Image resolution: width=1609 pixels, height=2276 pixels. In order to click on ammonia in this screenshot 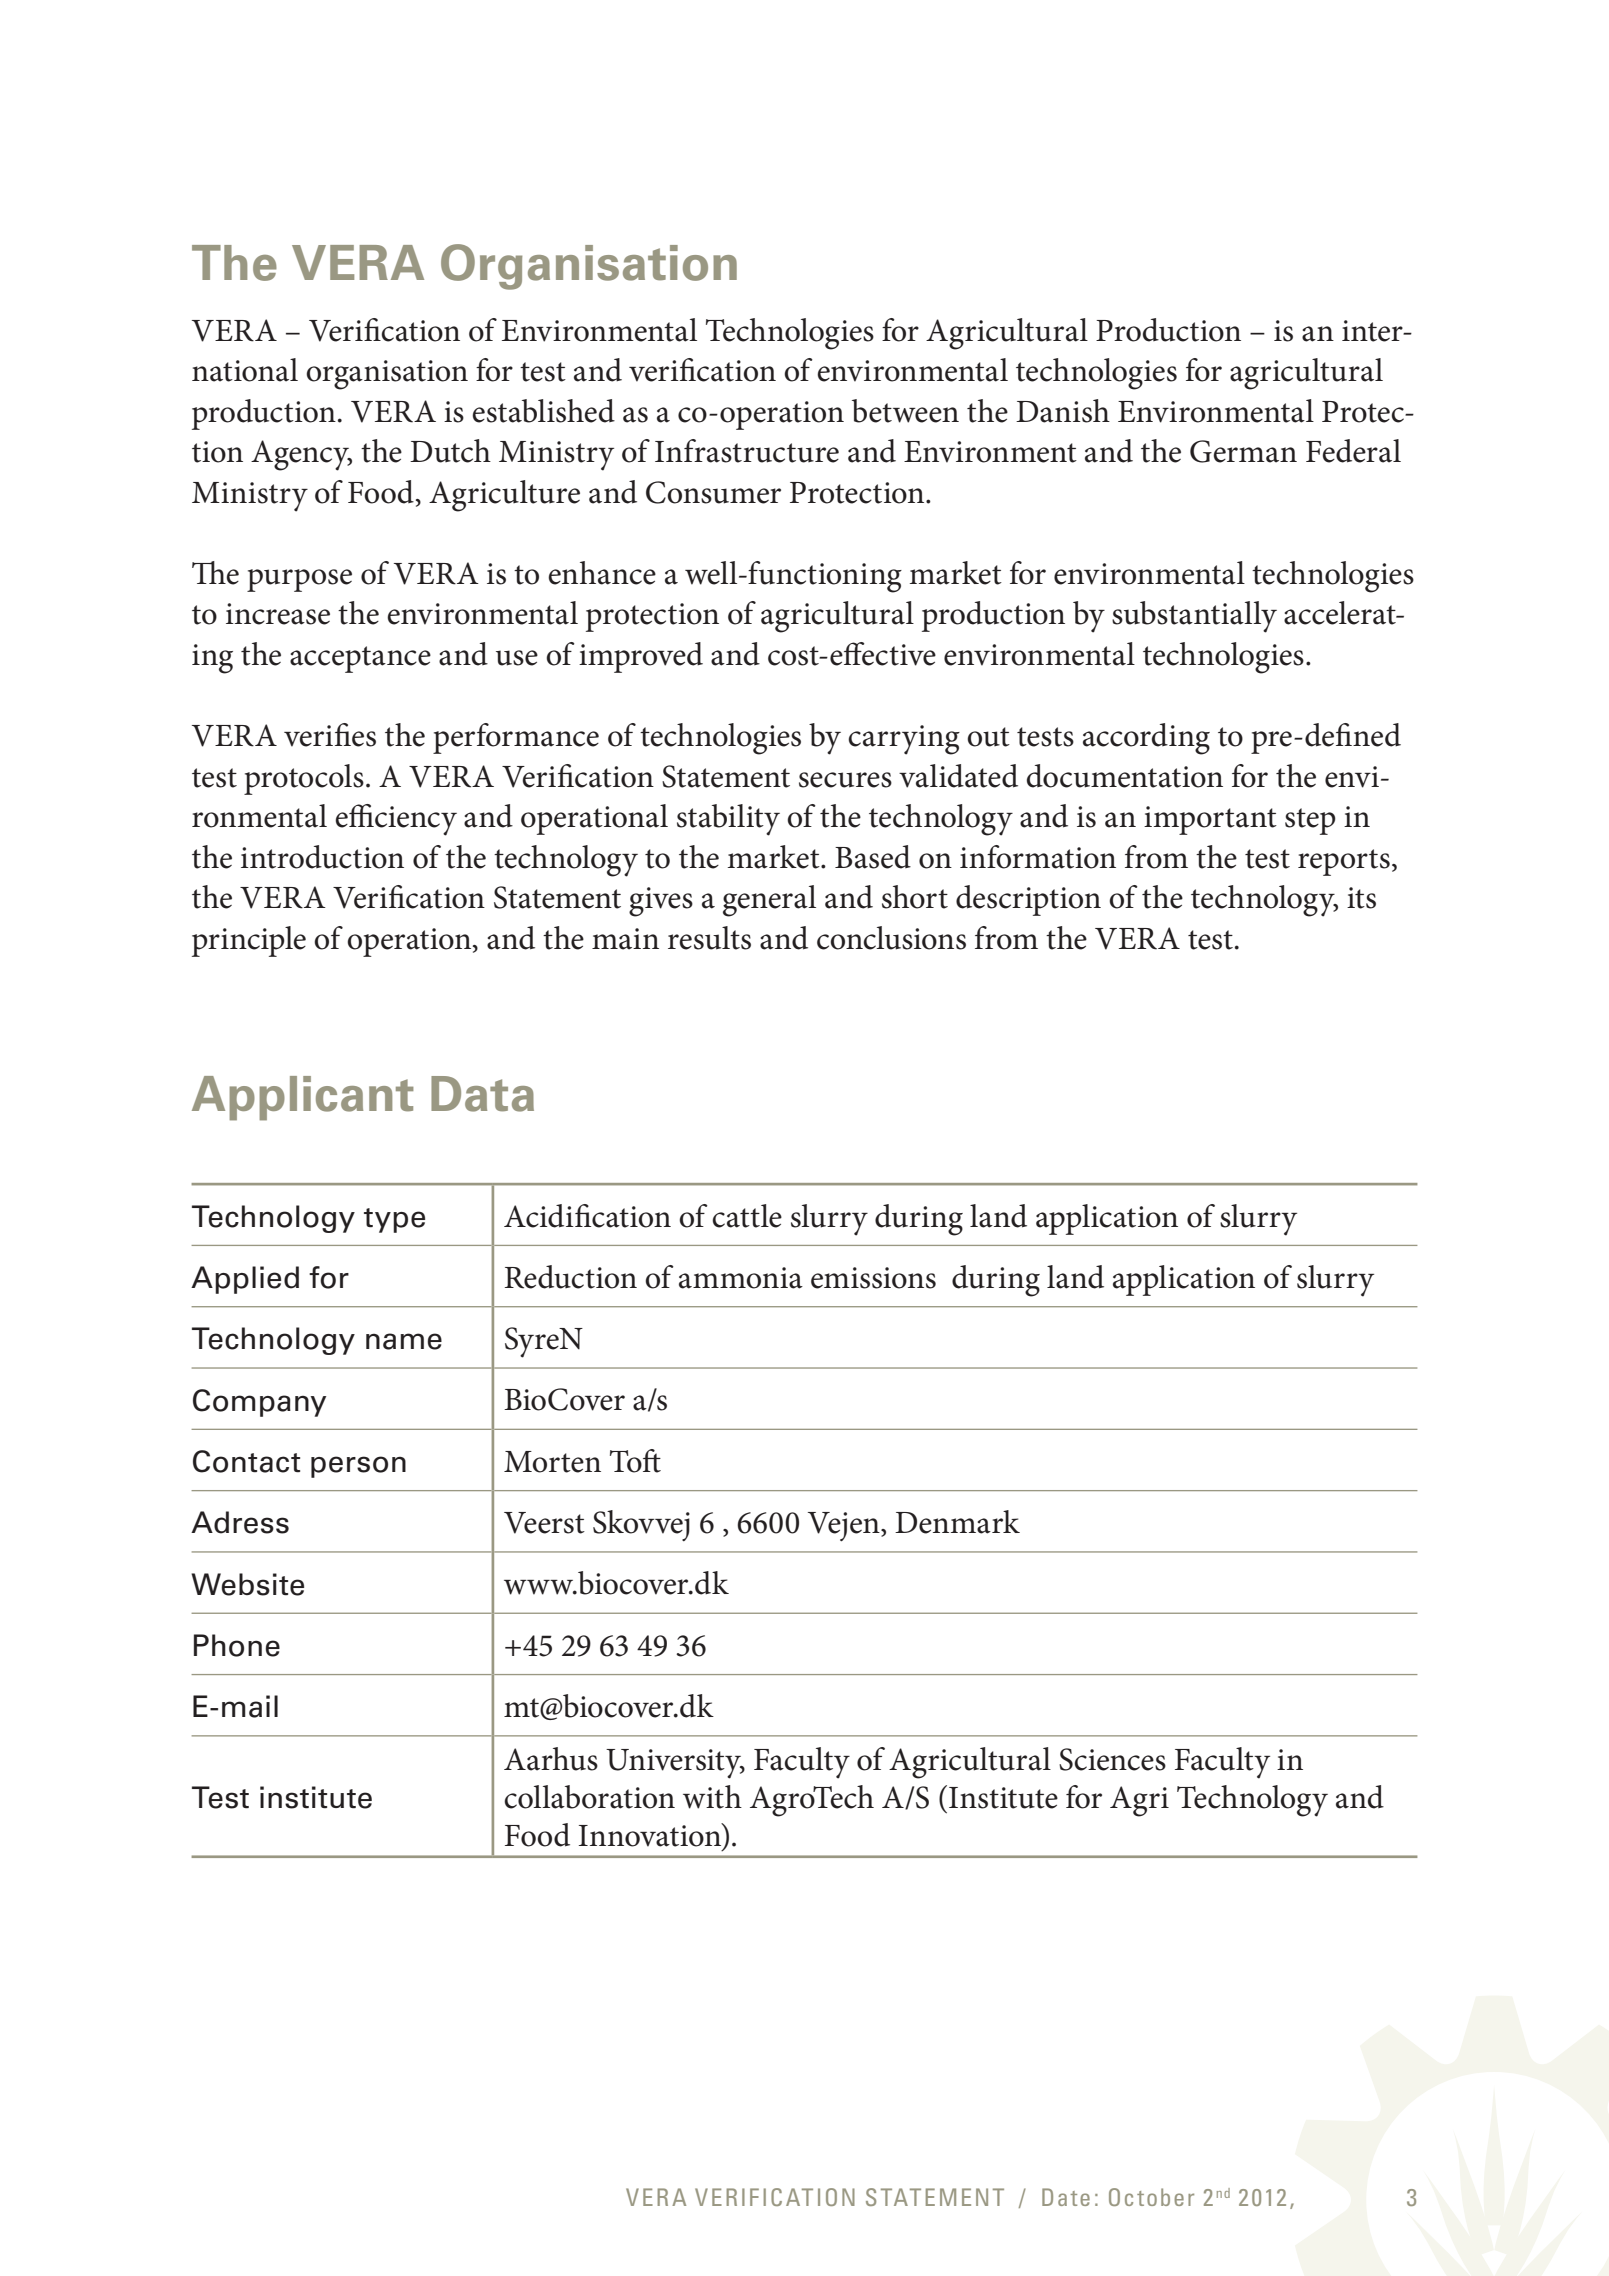, I will do `click(741, 1278)`.
